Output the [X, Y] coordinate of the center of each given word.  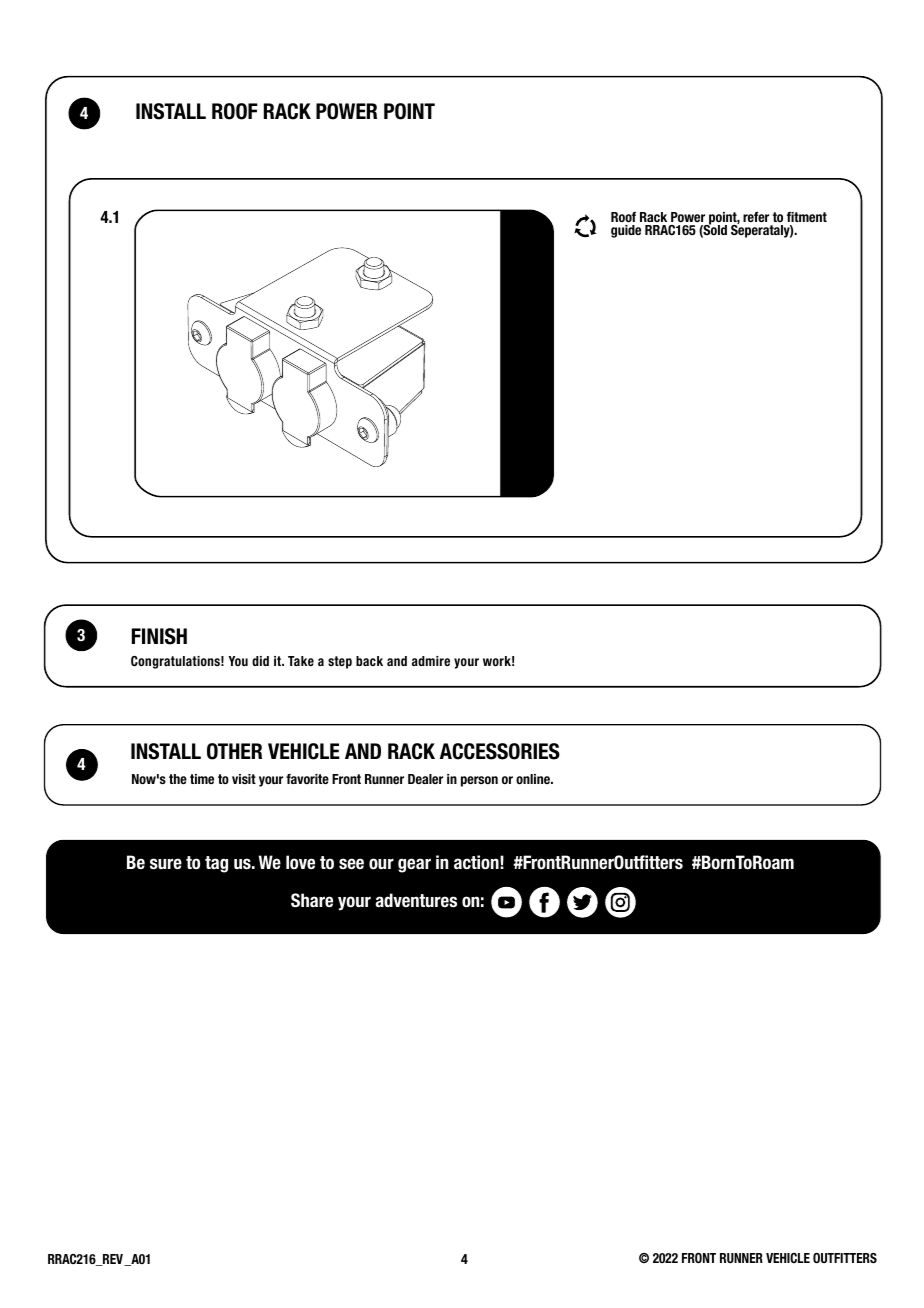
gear [414, 865]
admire [431, 661]
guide [626, 231]
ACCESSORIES [500, 751]
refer [756, 217]
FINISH [159, 636]
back [369, 661]
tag [216, 864]
